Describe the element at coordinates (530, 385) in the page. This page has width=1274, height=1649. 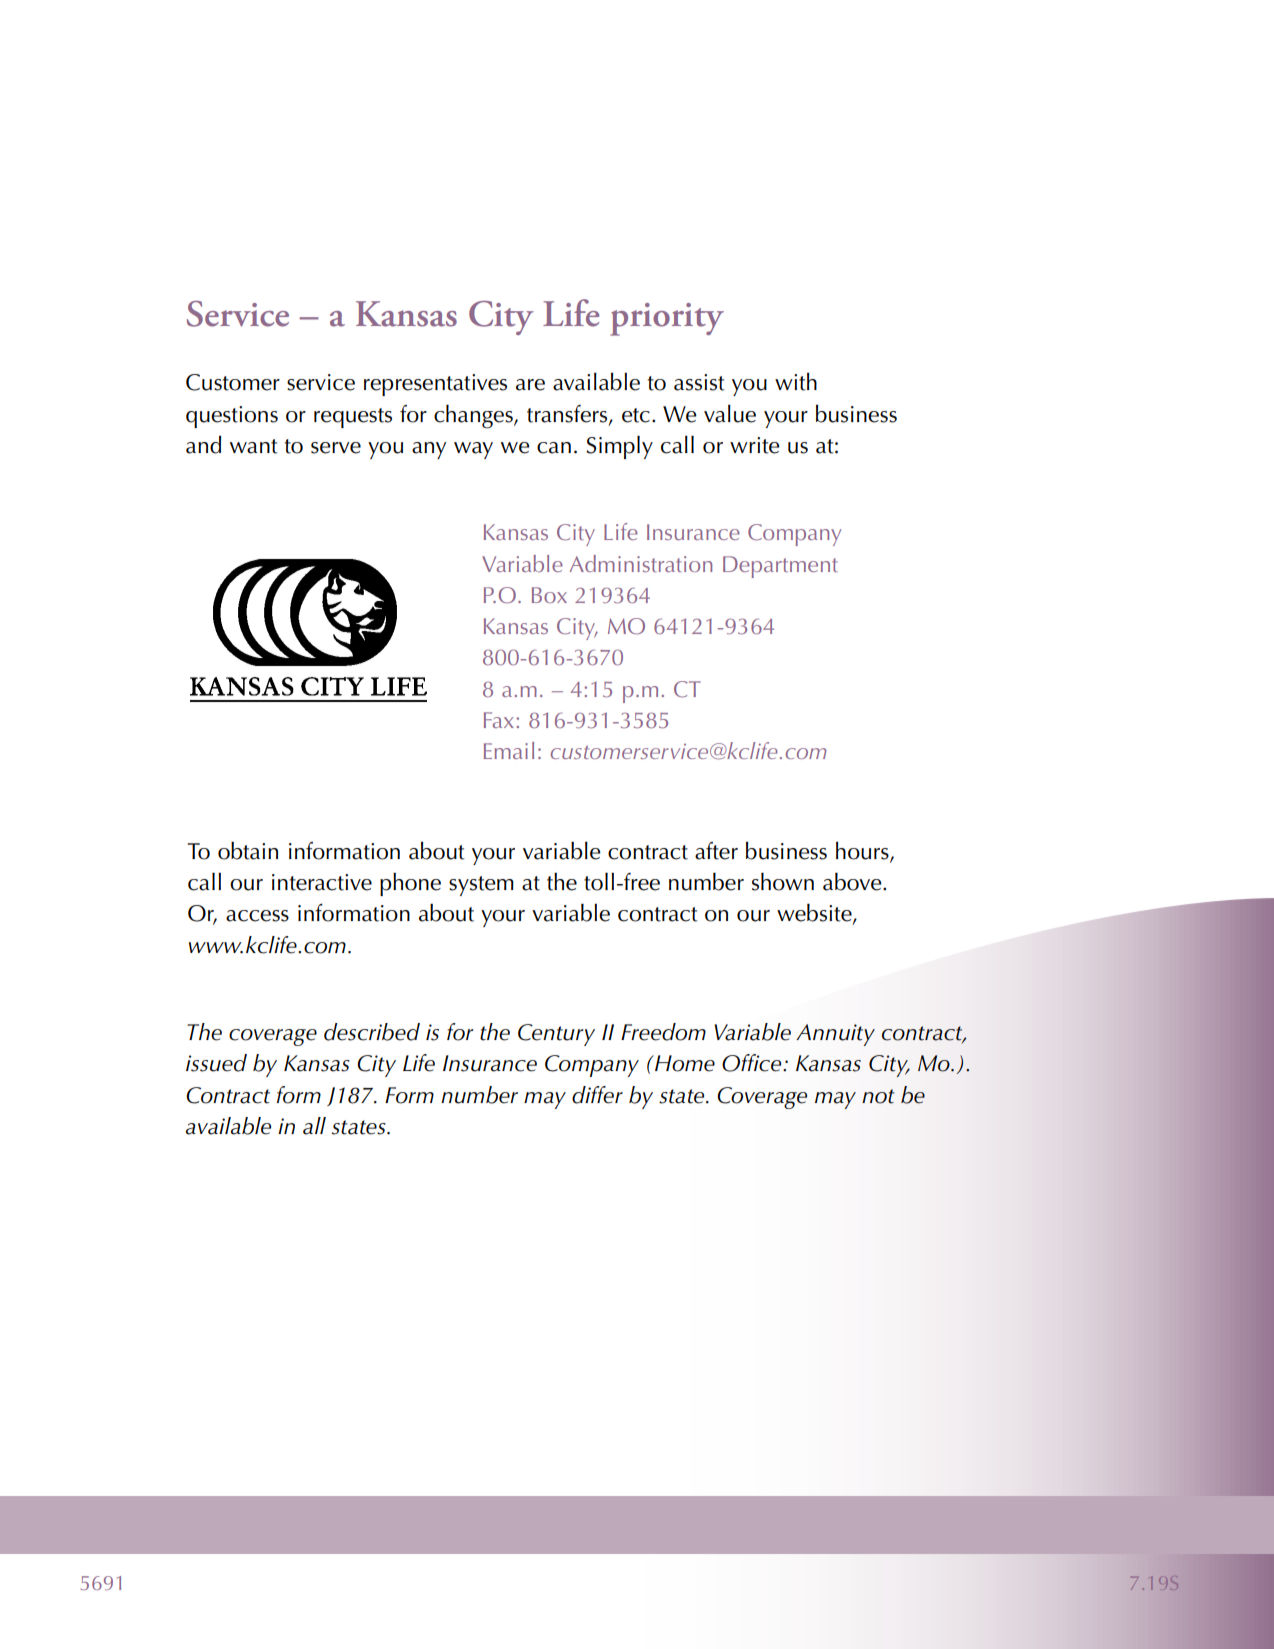
I see `are` at that location.
